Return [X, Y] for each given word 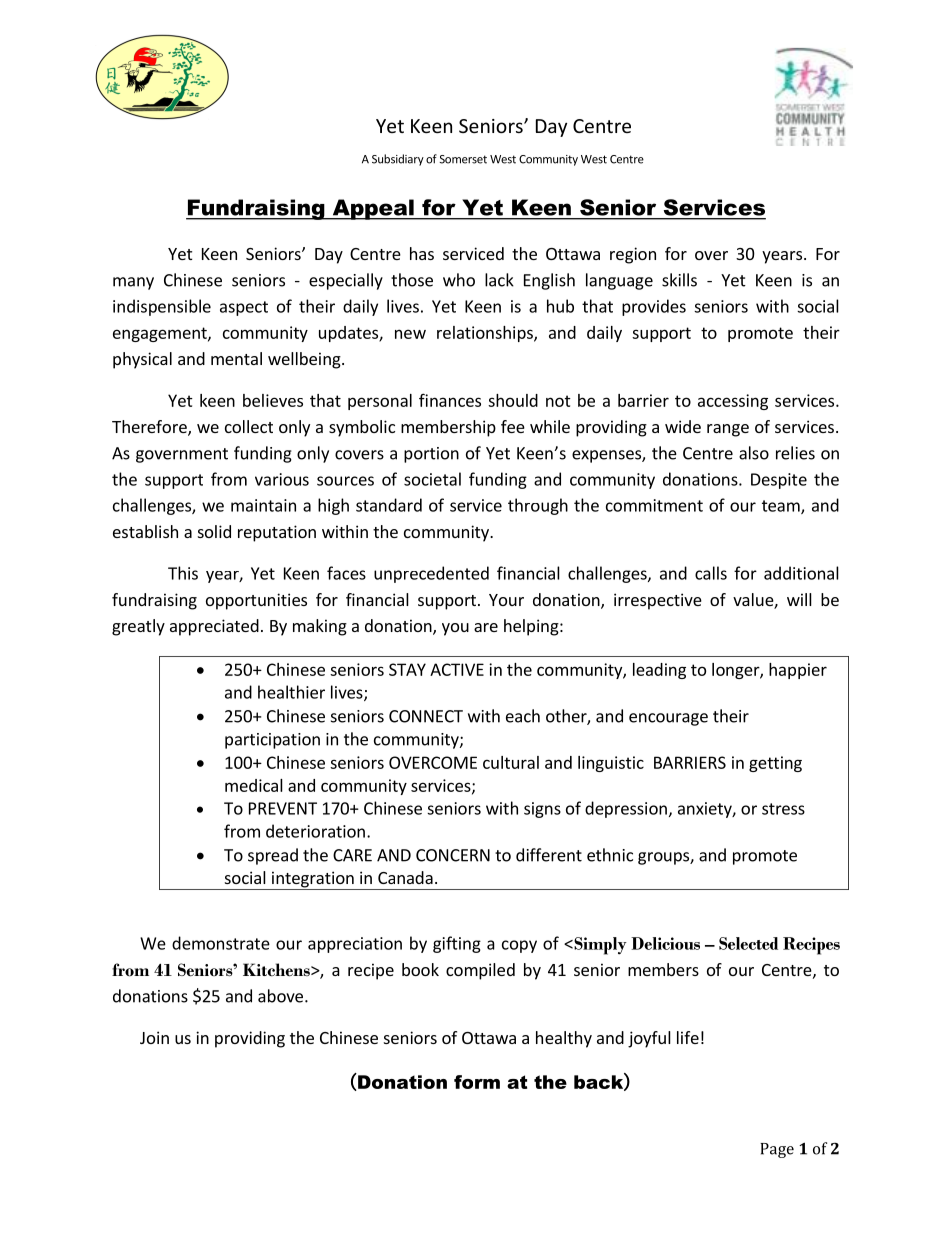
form [477, 1082]
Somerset [463, 159]
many [133, 283]
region [633, 255]
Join [154, 1037]
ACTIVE [457, 669]
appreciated [214, 627]
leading [659, 671]
